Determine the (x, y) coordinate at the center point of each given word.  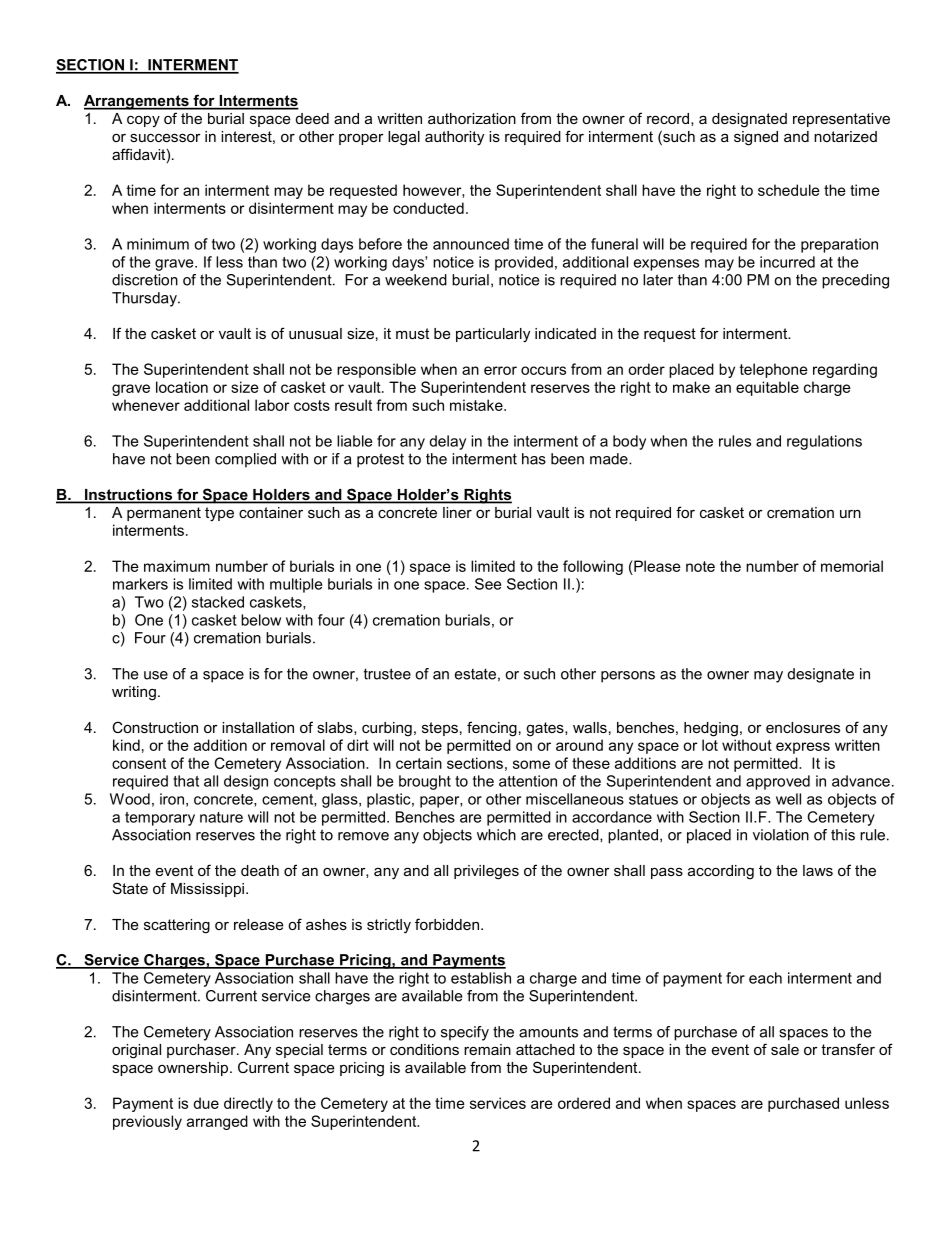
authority (454, 138)
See (488, 584)
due (206, 1103)
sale (785, 1049)
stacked (218, 602)
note (700, 566)
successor (165, 137)
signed (756, 138)
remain (487, 1049)
